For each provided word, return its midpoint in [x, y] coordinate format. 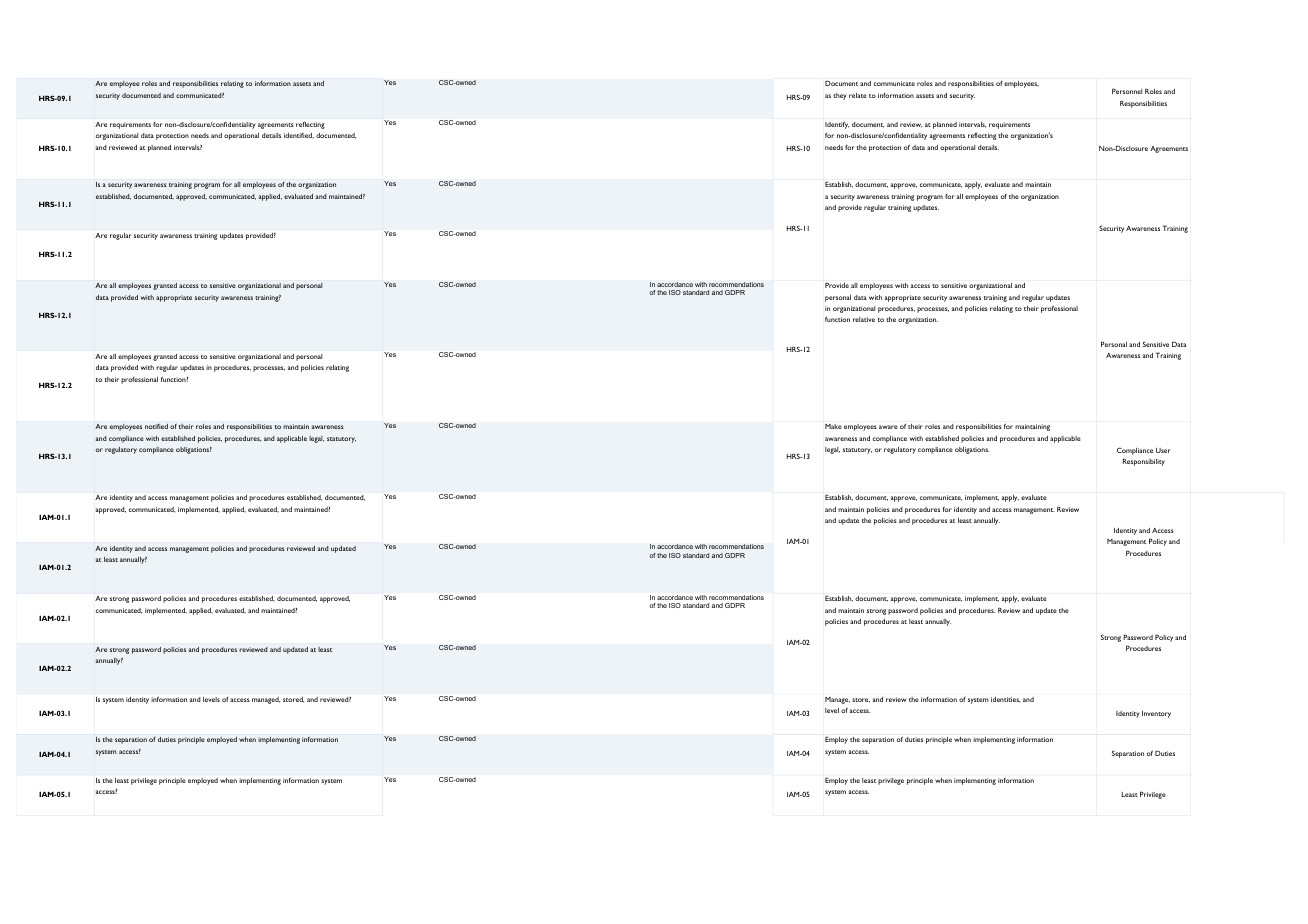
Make [833, 426]
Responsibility [1144, 462]
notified [156, 426]
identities [1005, 700]
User [1163, 450]
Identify [837, 125]
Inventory [1156, 714]
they [840, 96]
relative [864, 319]
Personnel [1127, 91]
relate [858, 95]
